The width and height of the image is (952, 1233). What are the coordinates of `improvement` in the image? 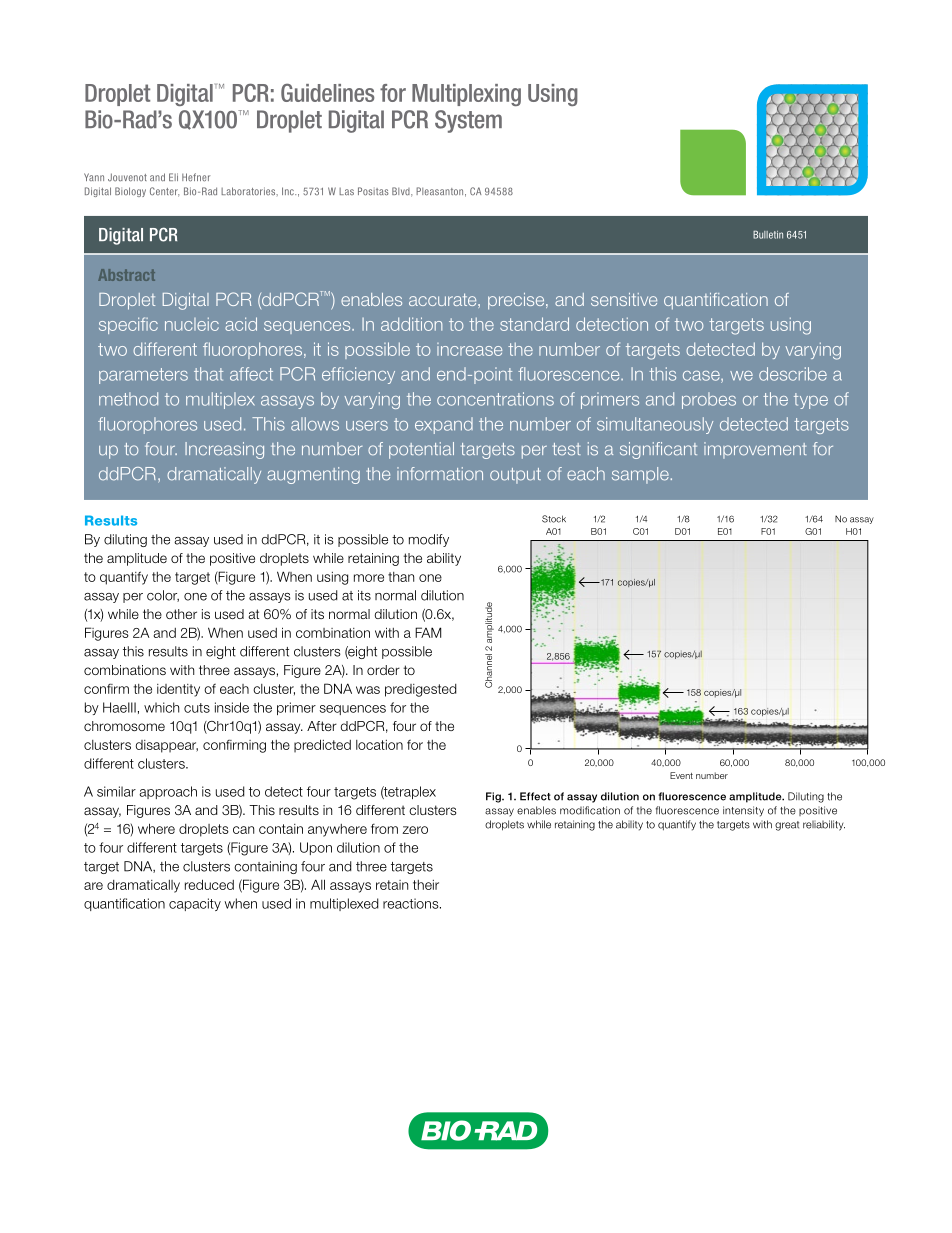 It's located at (755, 450).
